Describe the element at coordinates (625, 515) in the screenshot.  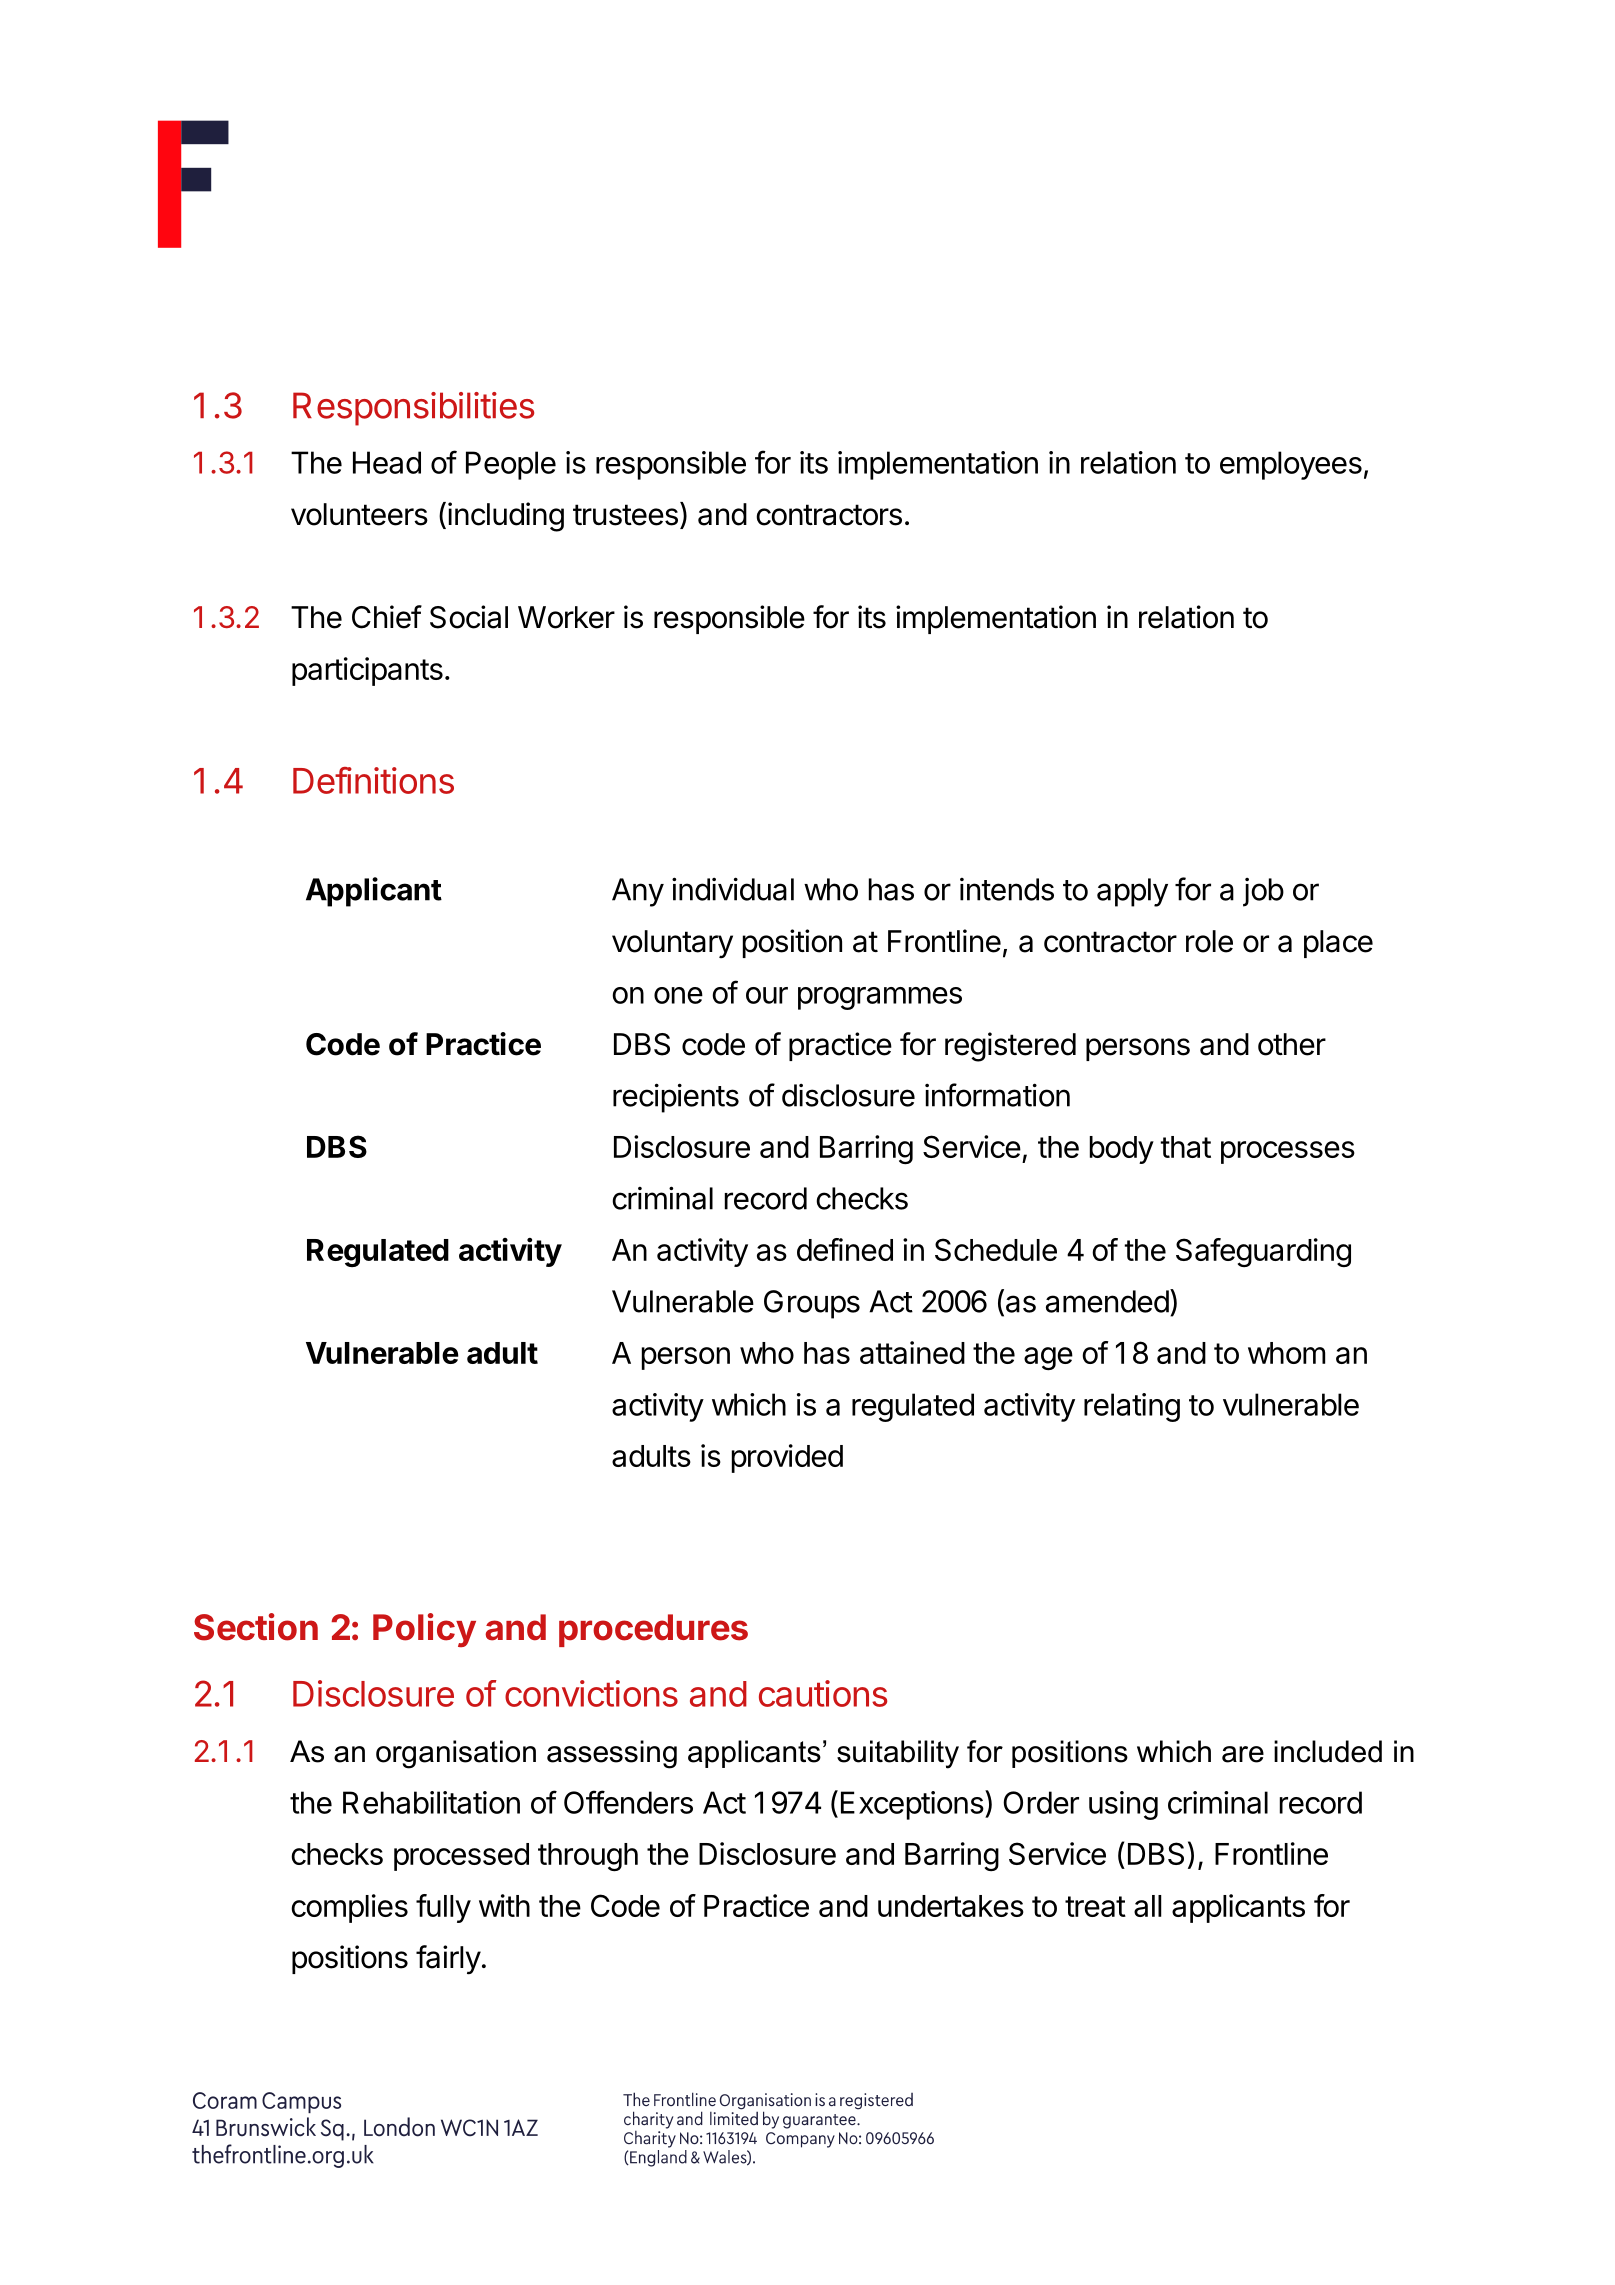
I see `trustees` at that location.
